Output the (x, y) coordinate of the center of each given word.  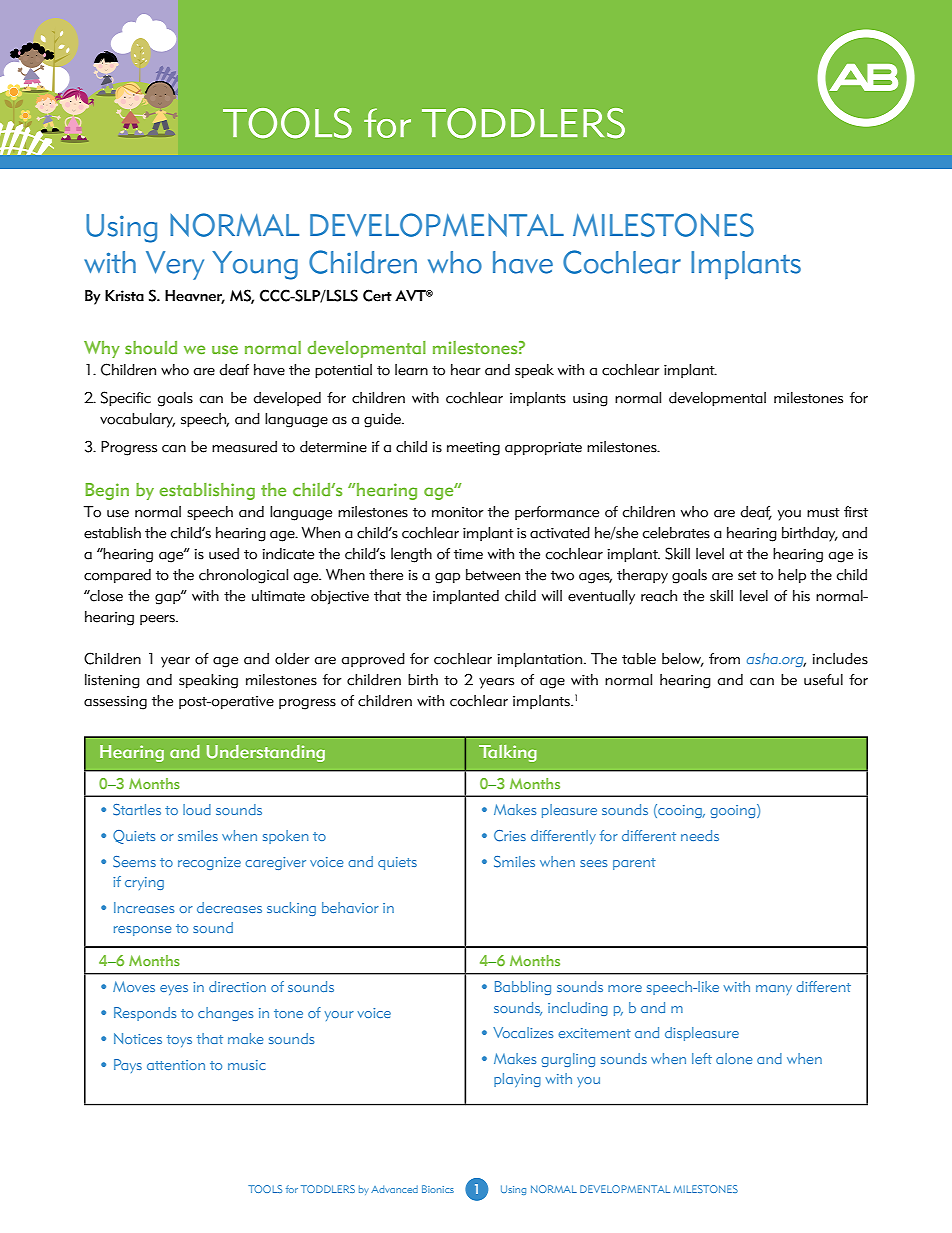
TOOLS (265, 1189)
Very (175, 265)
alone (734, 1058)
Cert (377, 295)
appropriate (543, 448)
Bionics (438, 1189)
